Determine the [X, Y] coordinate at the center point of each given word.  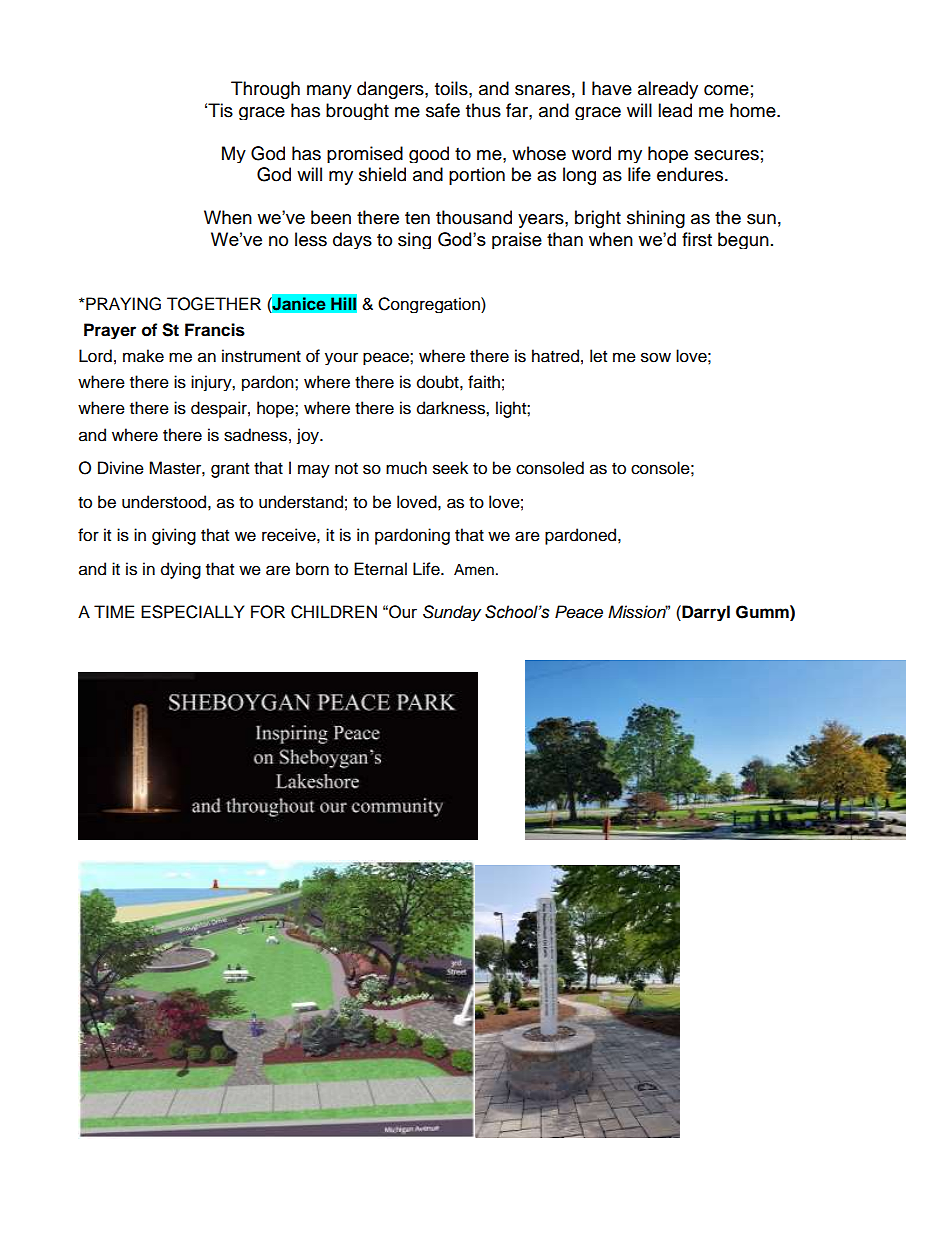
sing [414, 240]
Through [265, 90]
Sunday [452, 613]
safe [443, 110]
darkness [452, 408]
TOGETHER [214, 304]
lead [675, 110]
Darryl [705, 613]
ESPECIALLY [192, 612]
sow [656, 357]
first [697, 239]
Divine [121, 468]
